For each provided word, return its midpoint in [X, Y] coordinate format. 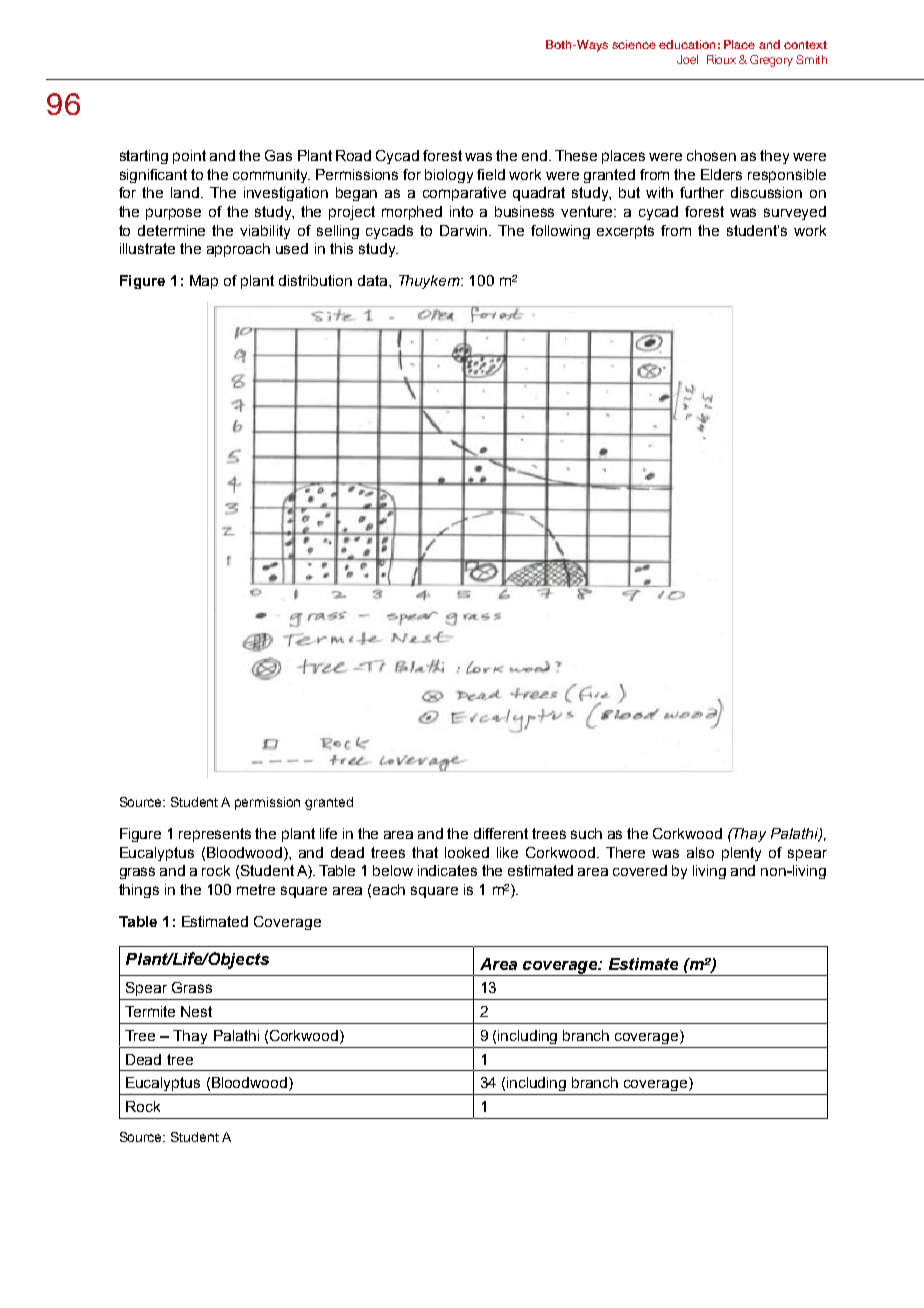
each [389, 889]
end [534, 155]
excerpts [625, 232]
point [189, 157]
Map [204, 282]
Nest [196, 1011]
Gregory [771, 61]
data [374, 280]
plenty [741, 854]
